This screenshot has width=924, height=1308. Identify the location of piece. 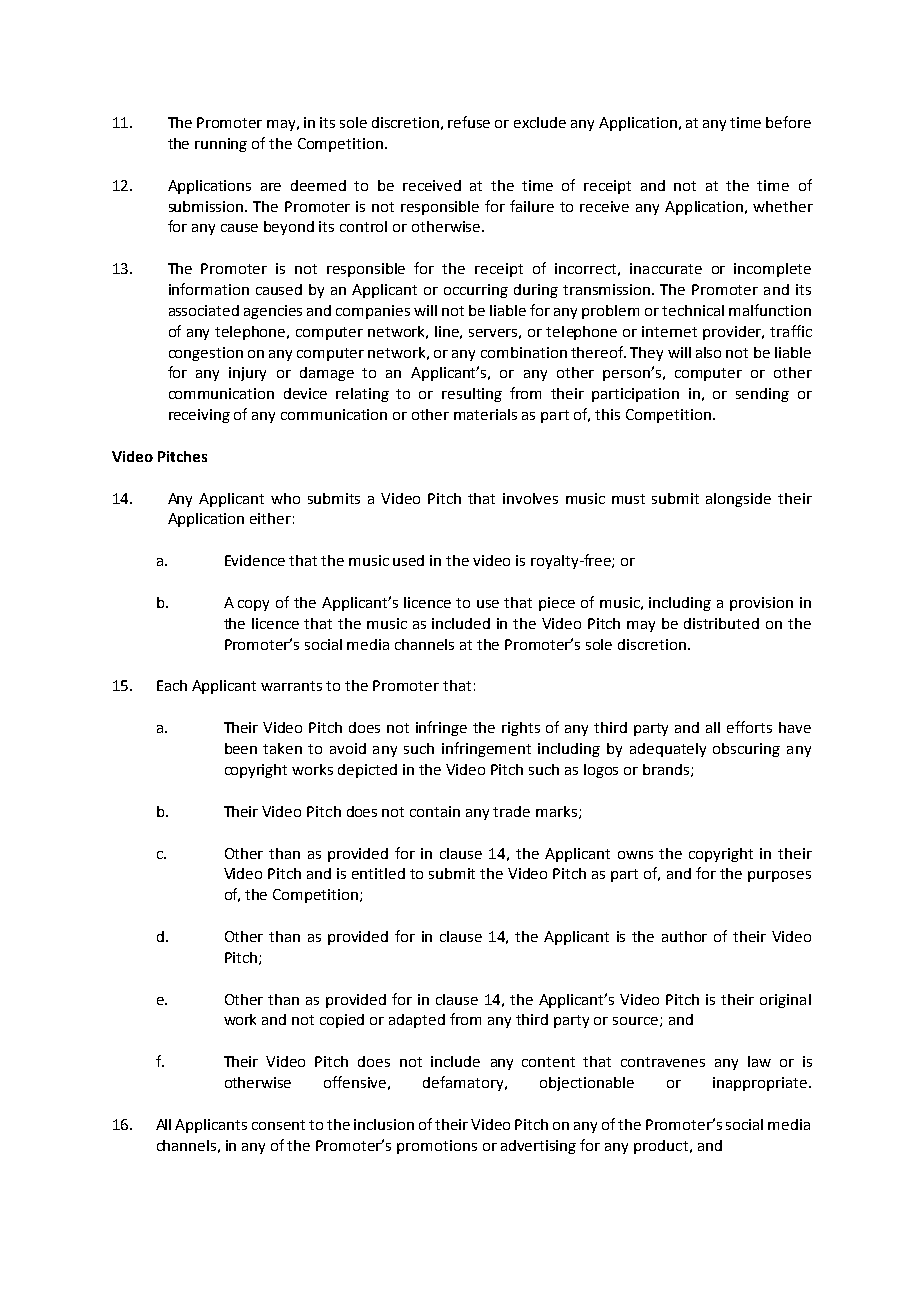
(557, 604).
